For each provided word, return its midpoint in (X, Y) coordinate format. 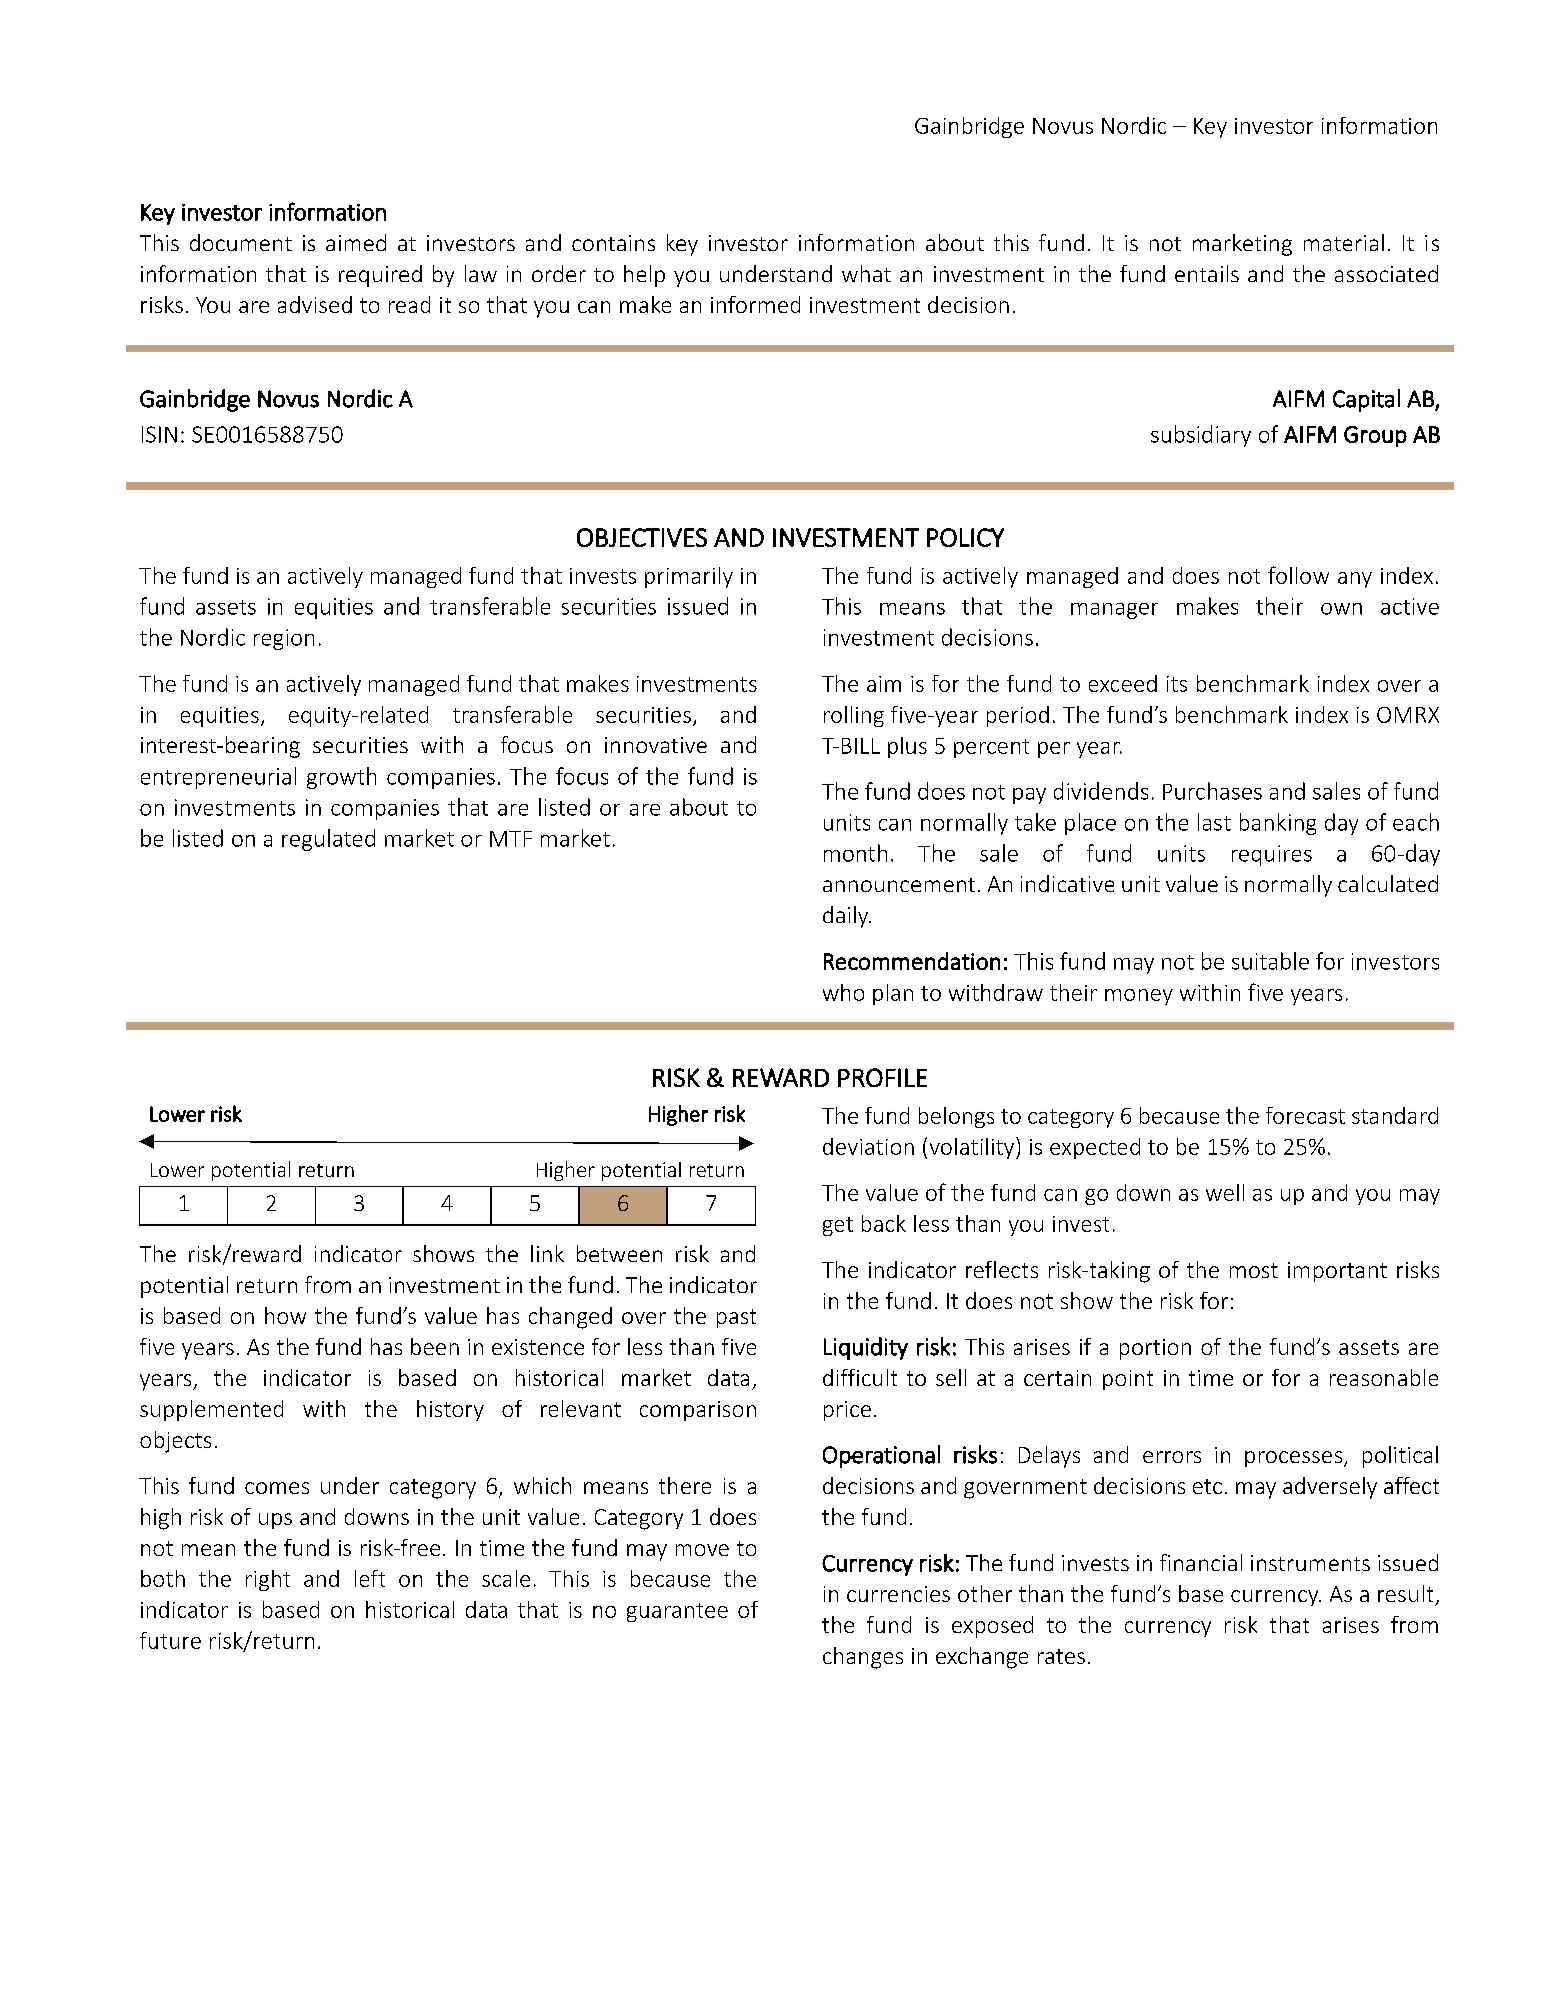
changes (863, 1658)
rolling (854, 716)
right (268, 1580)
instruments (1310, 1563)
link (547, 1253)
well (1225, 1192)
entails (1207, 273)
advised (315, 304)
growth (341, 778)
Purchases (1212, 791)
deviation (868, 1146)
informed (755, 304)
